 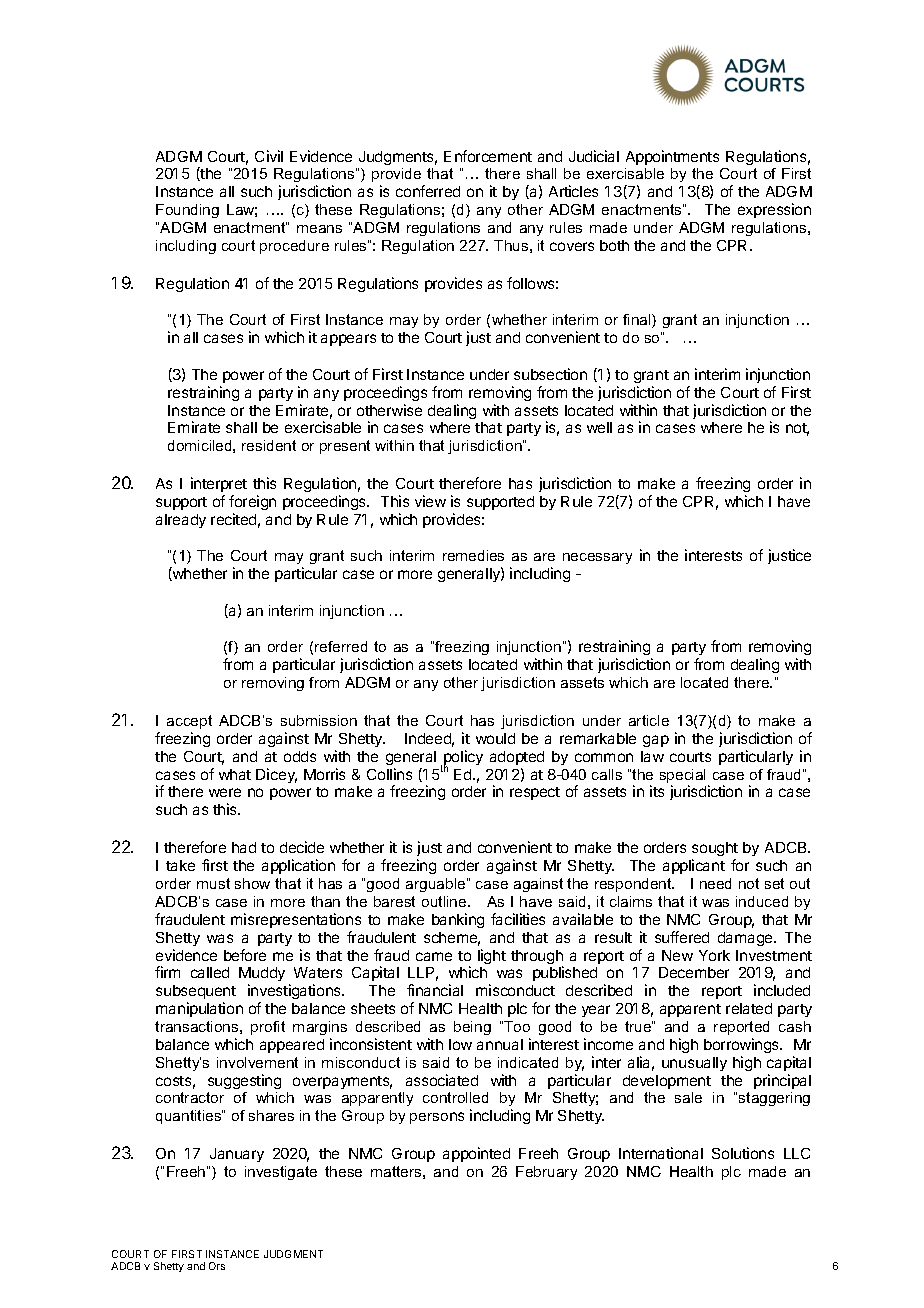 I want to click on accept, so click(x=189, y=722).
